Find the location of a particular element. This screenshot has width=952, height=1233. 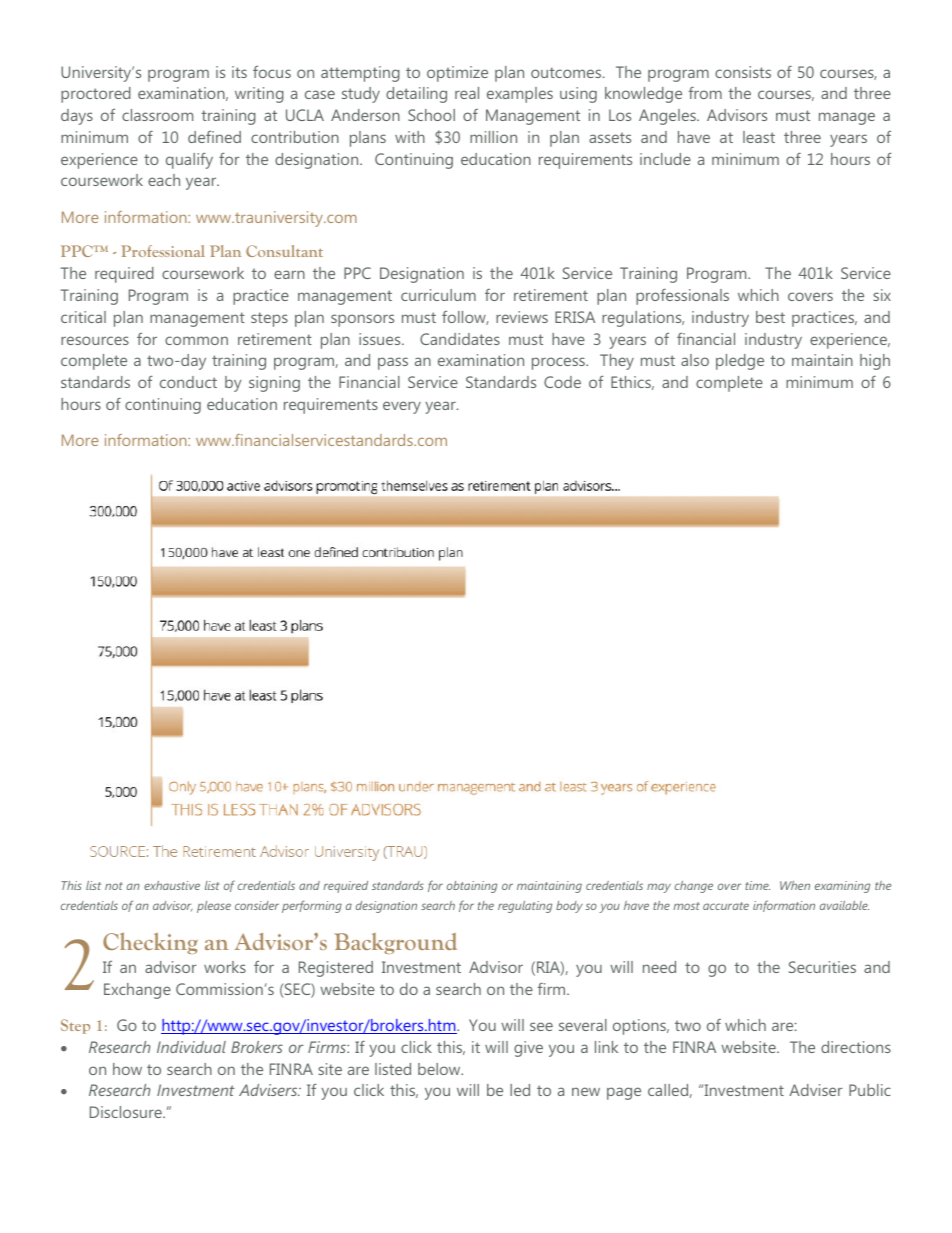

common is located at coordinates (196, 340).
